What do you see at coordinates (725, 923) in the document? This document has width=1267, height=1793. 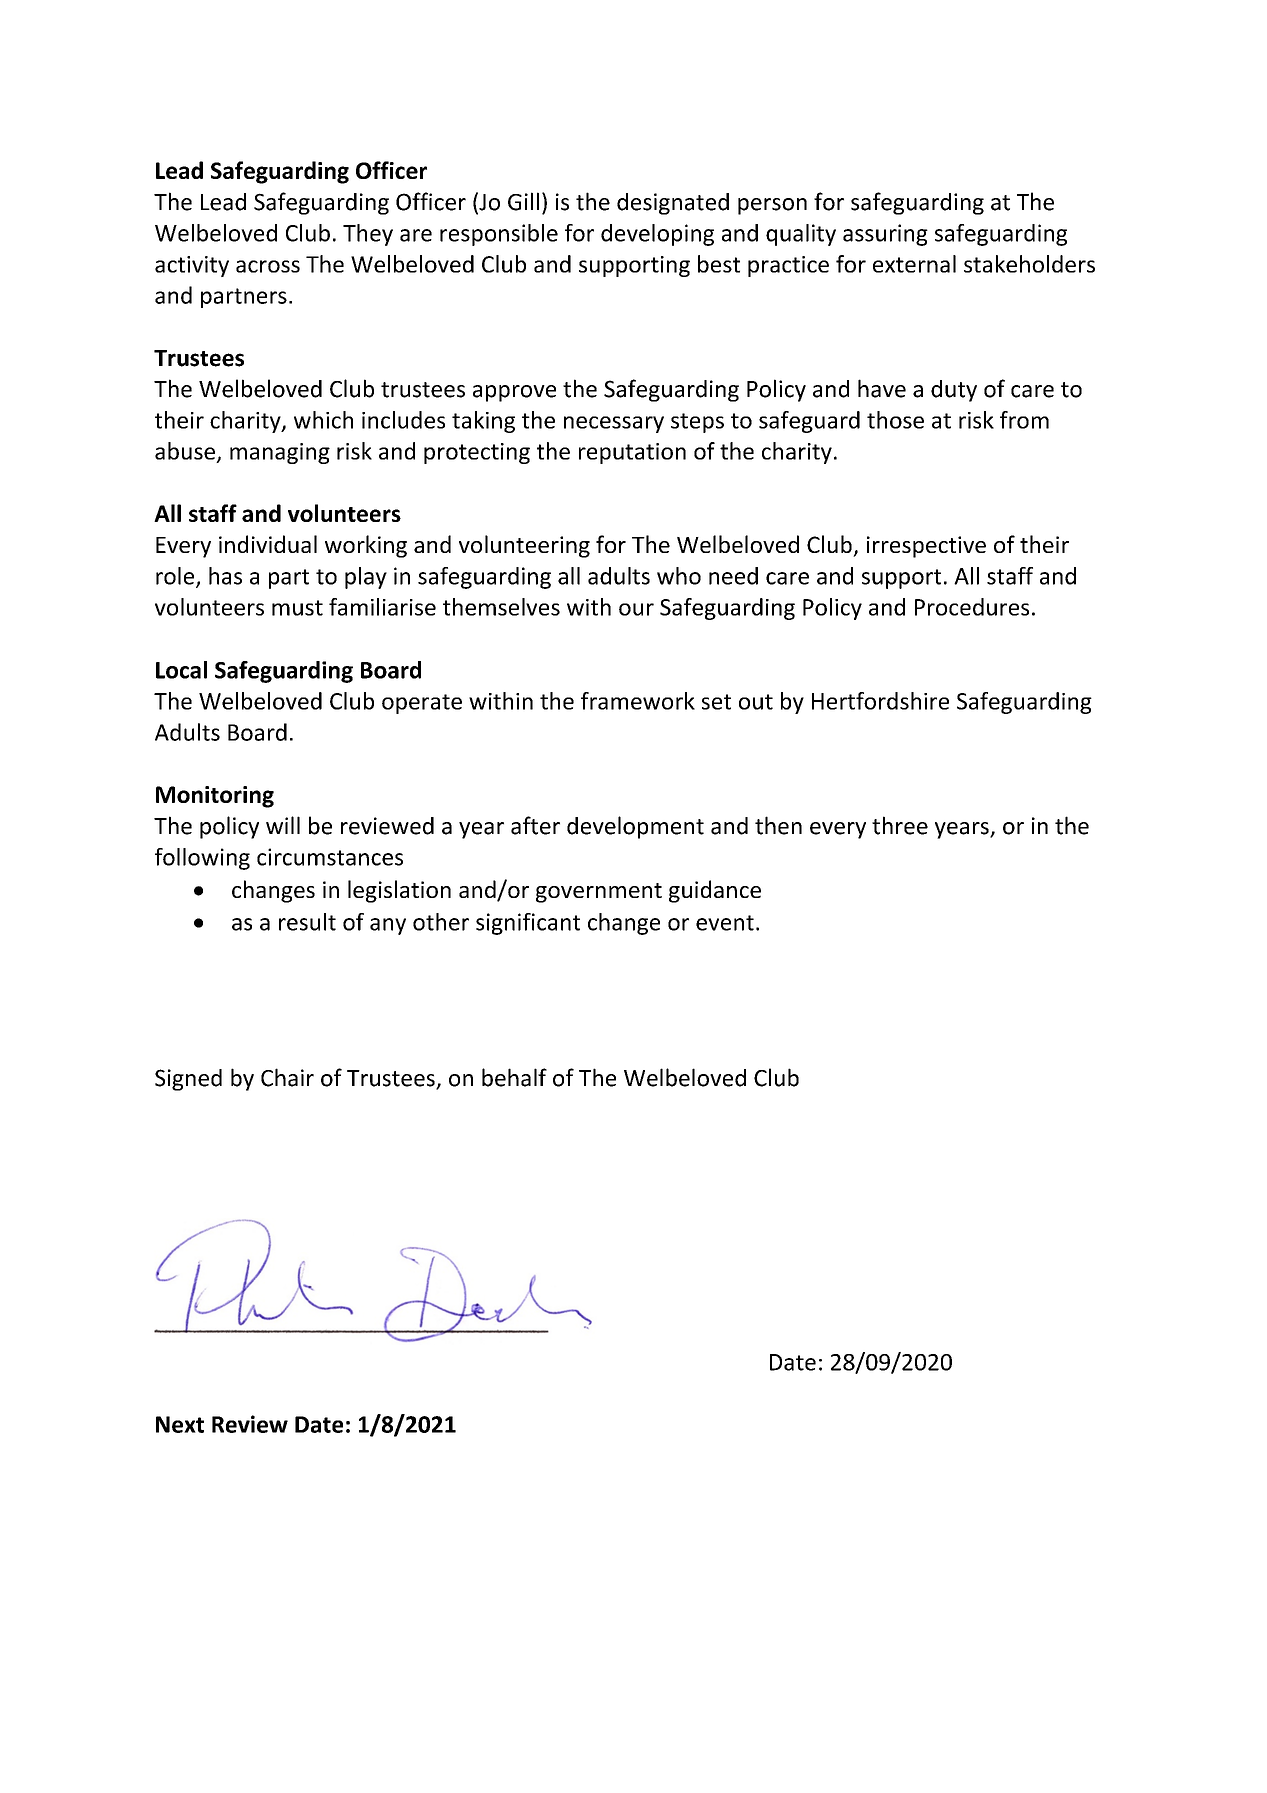 I see `event` at bounding box center [725, 923].
